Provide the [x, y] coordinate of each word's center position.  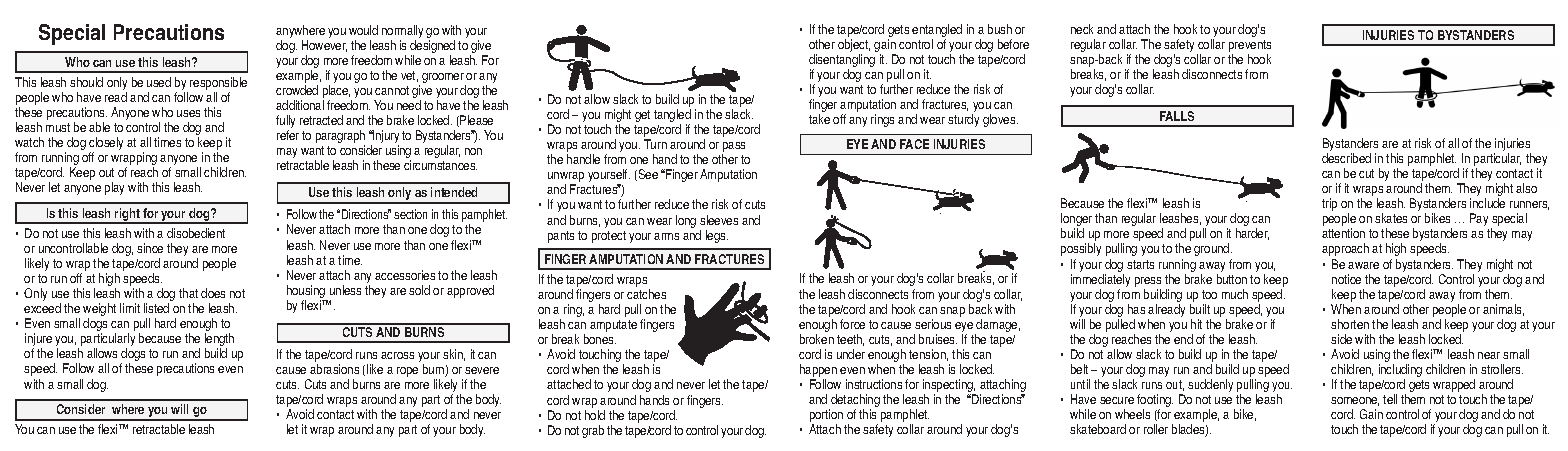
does [213, 293]
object [854, 45]
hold [595, 415]
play [114, 188]
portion [826, 417]
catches [646, 294]
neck [1082, 29]
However [324, 46]
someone [1355, 401]
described [1346, 158]
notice [1346, 279]
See [647, 175]
